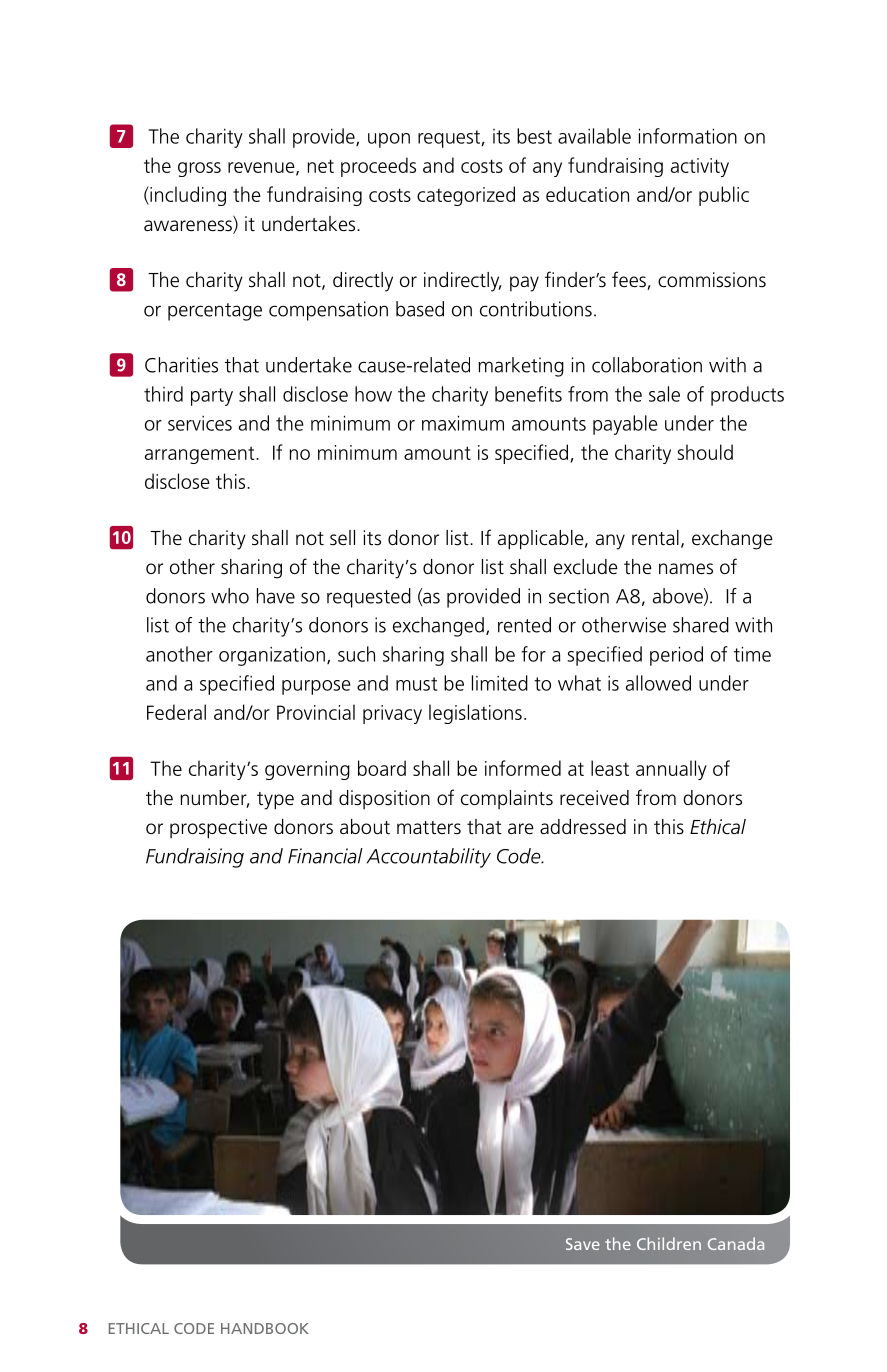 The image size is (887, 1372). Describe the element at coordinates (265, 1328) in the screenshot. I see `HANDBOOK` at that location.
